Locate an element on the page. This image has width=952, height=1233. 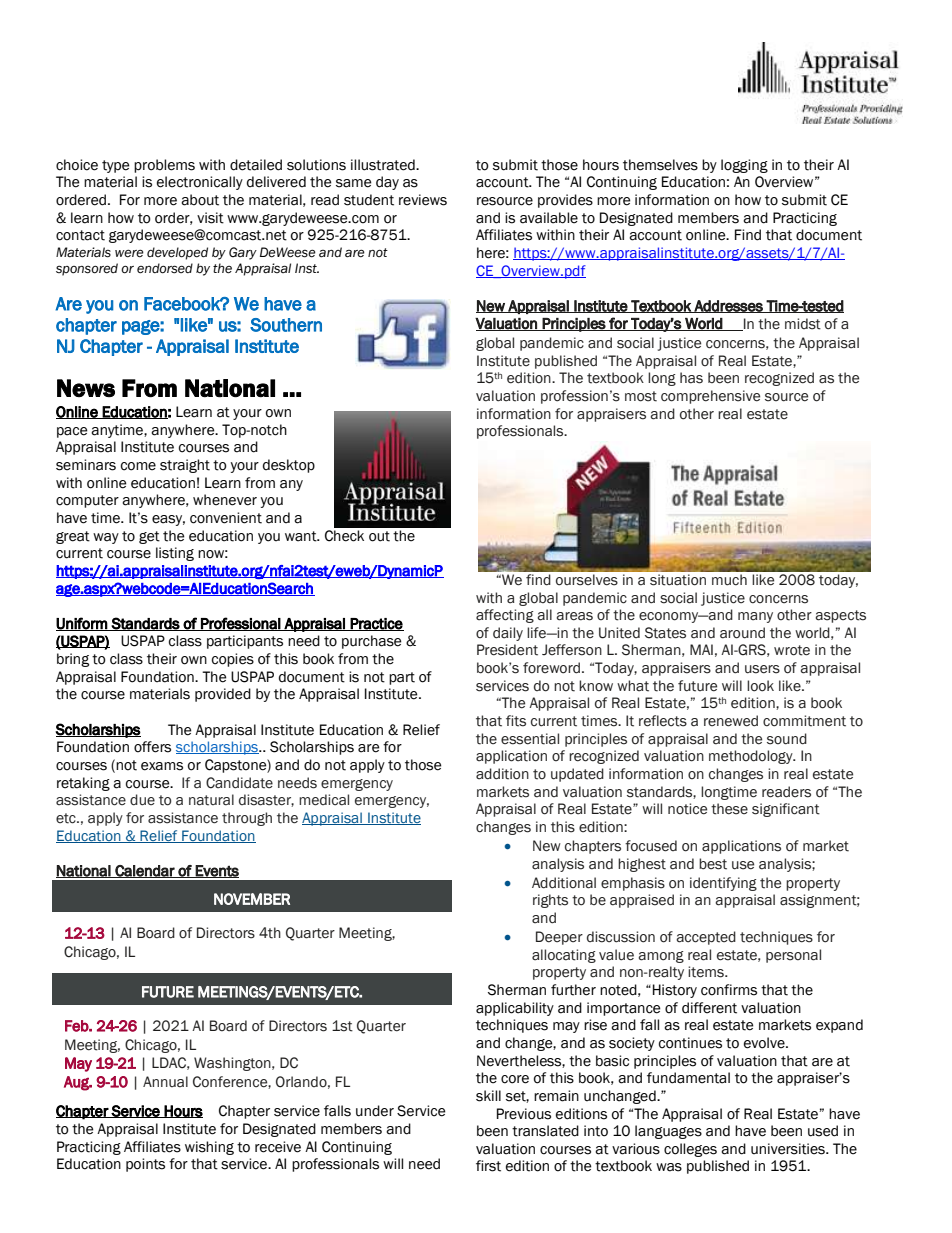
comprehensive is located at coordinates (710, 397).
